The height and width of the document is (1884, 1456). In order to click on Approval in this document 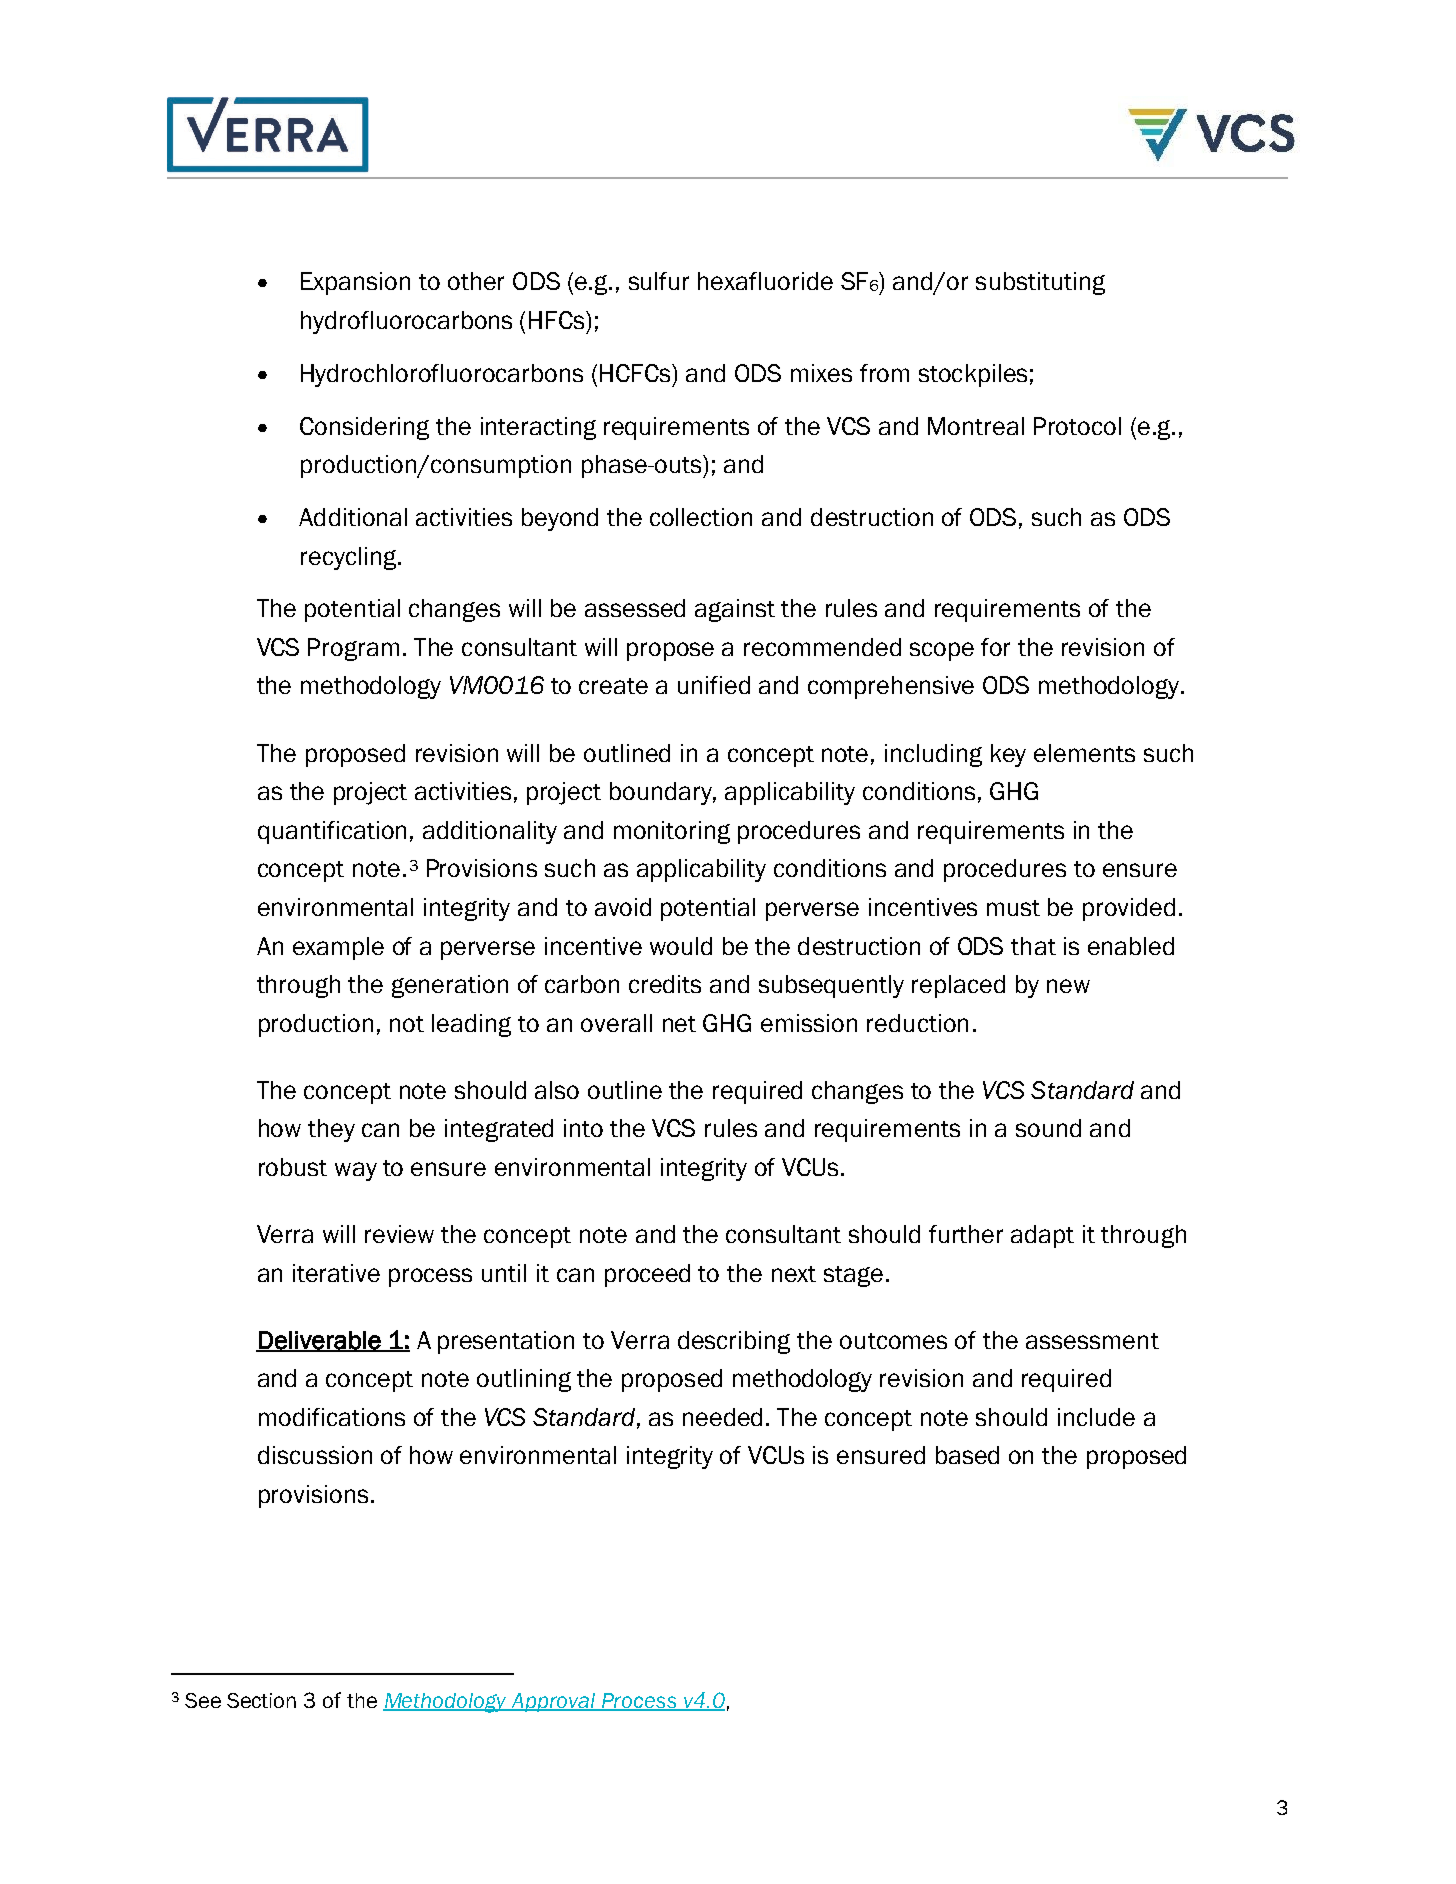, I will do `click(554, 1702)`.
